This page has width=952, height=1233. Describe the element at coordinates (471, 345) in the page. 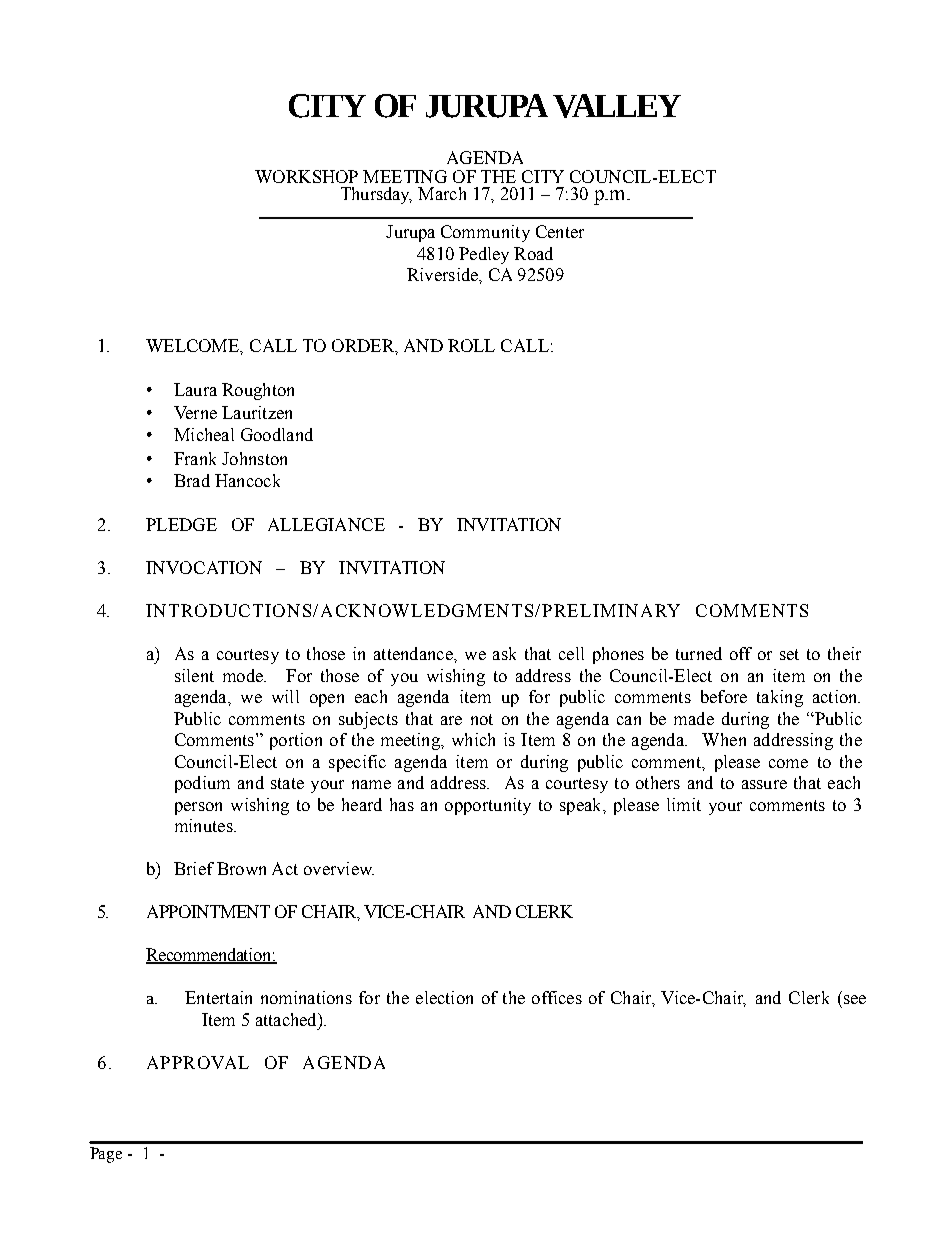

I see `ROLL` at that location.
